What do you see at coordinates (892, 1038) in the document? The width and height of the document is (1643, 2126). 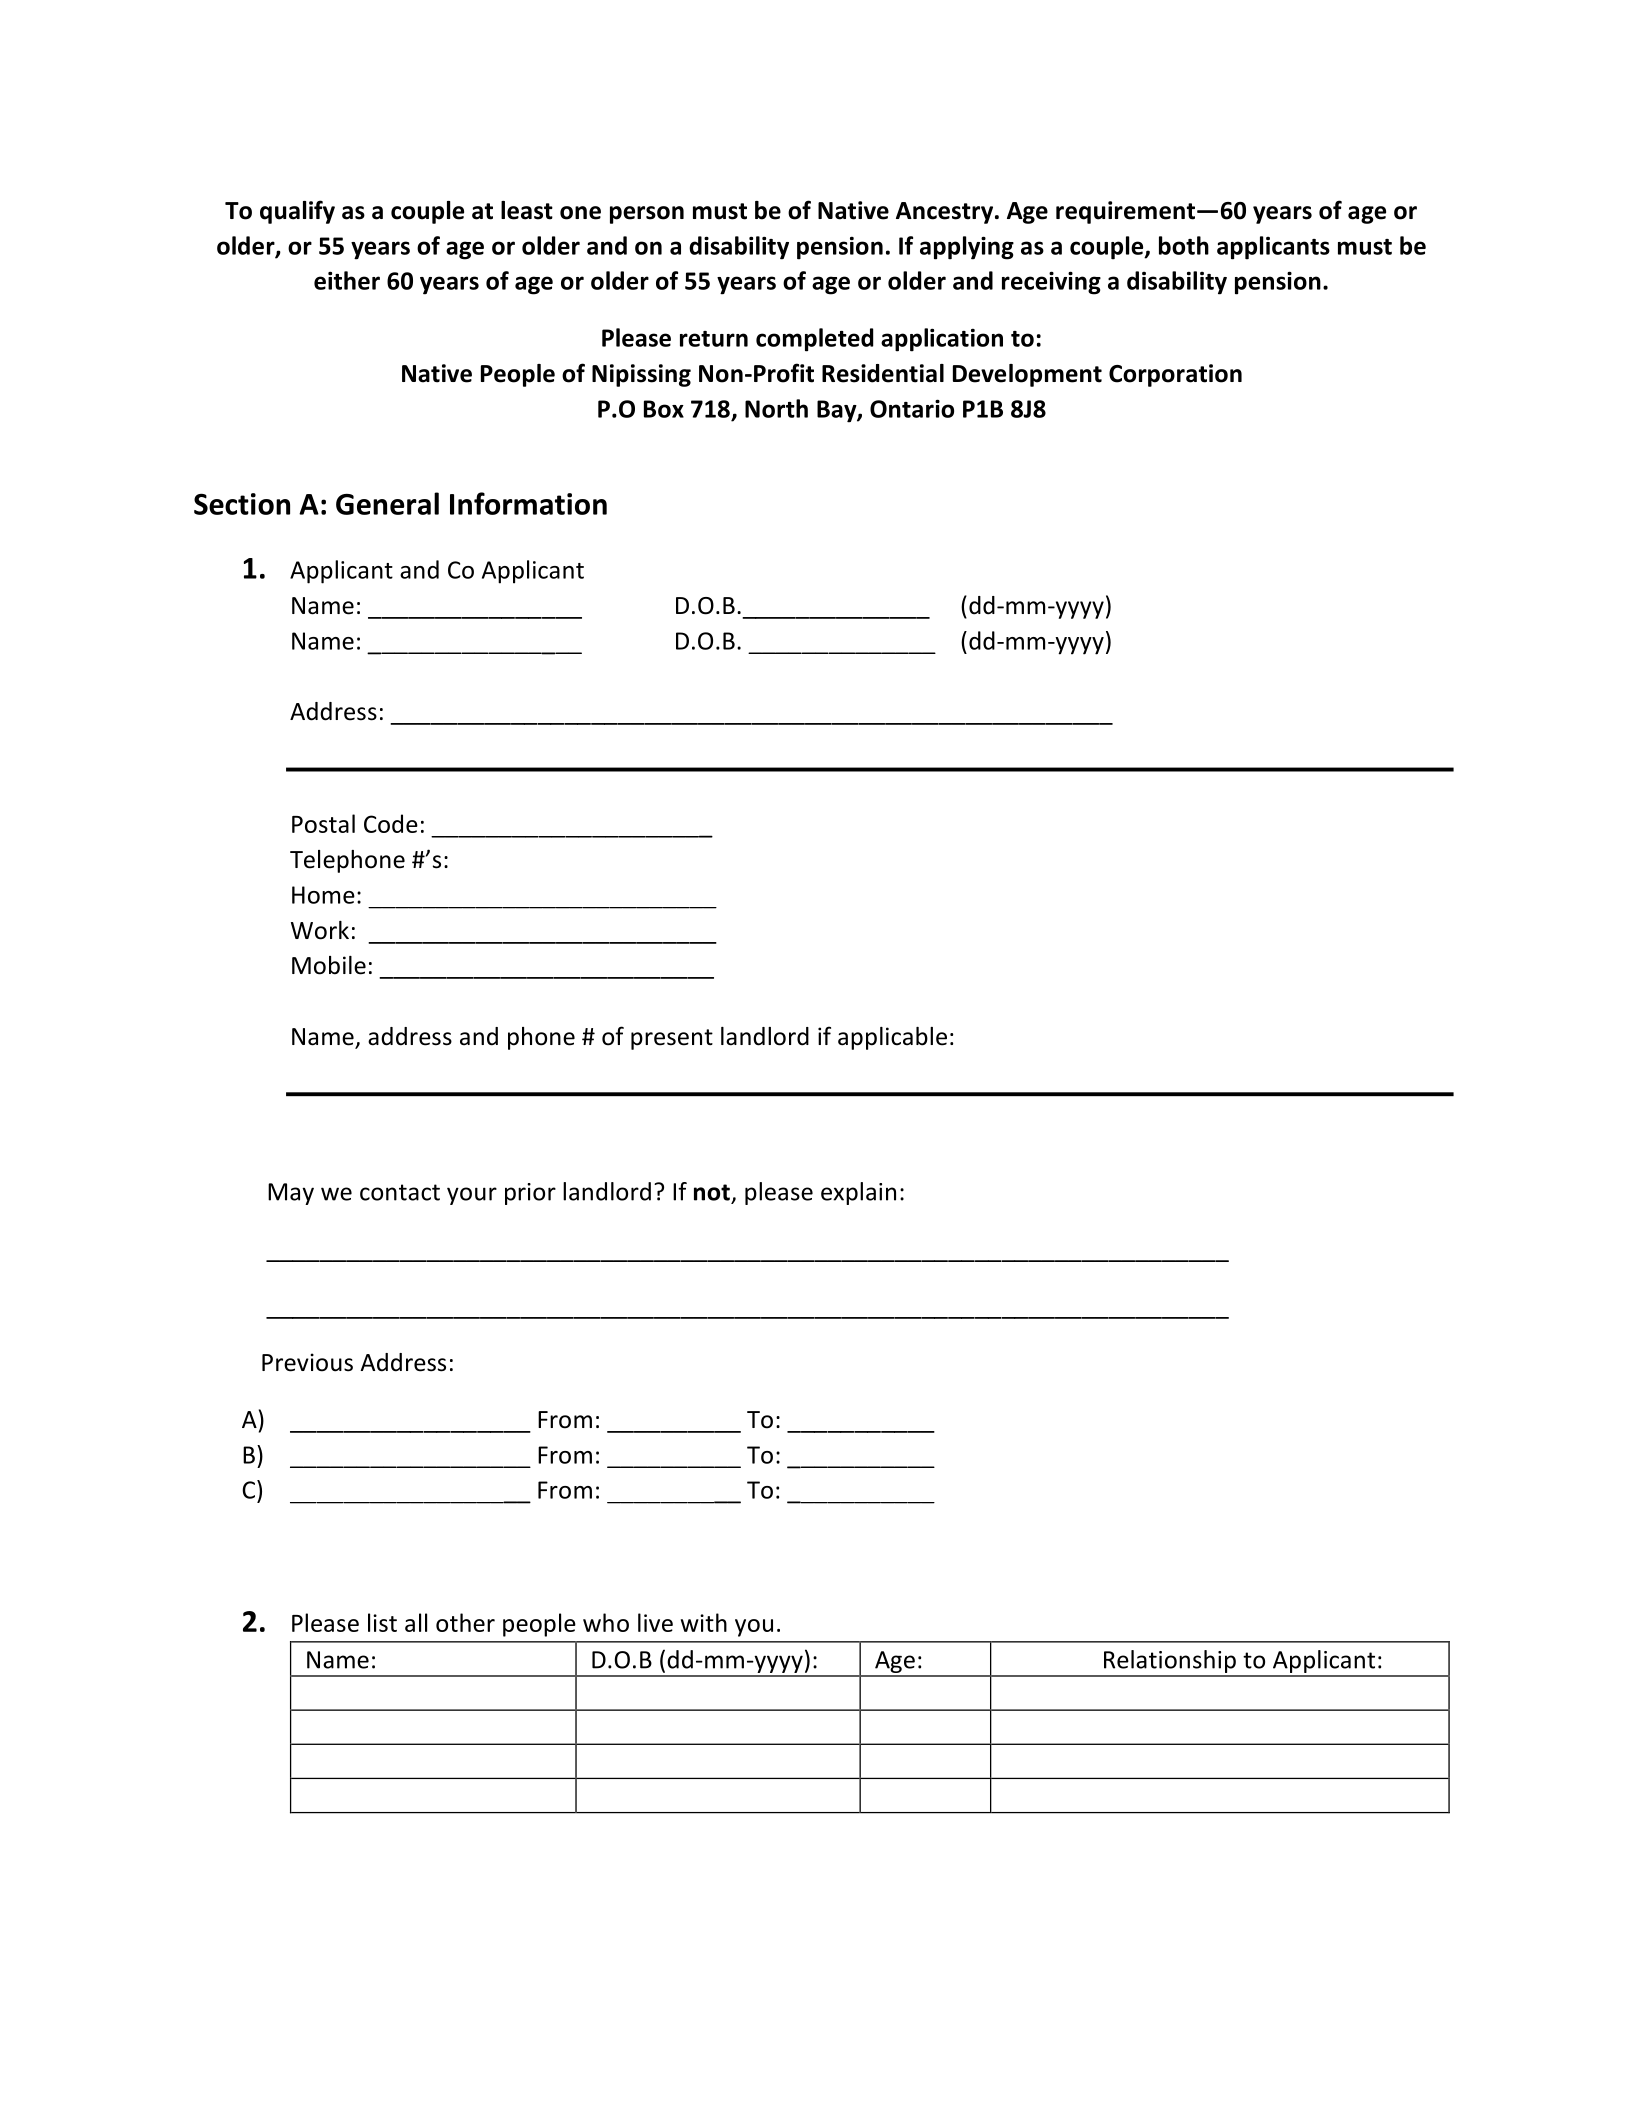 I see `applicable` at bounding box center [892, 1038].
